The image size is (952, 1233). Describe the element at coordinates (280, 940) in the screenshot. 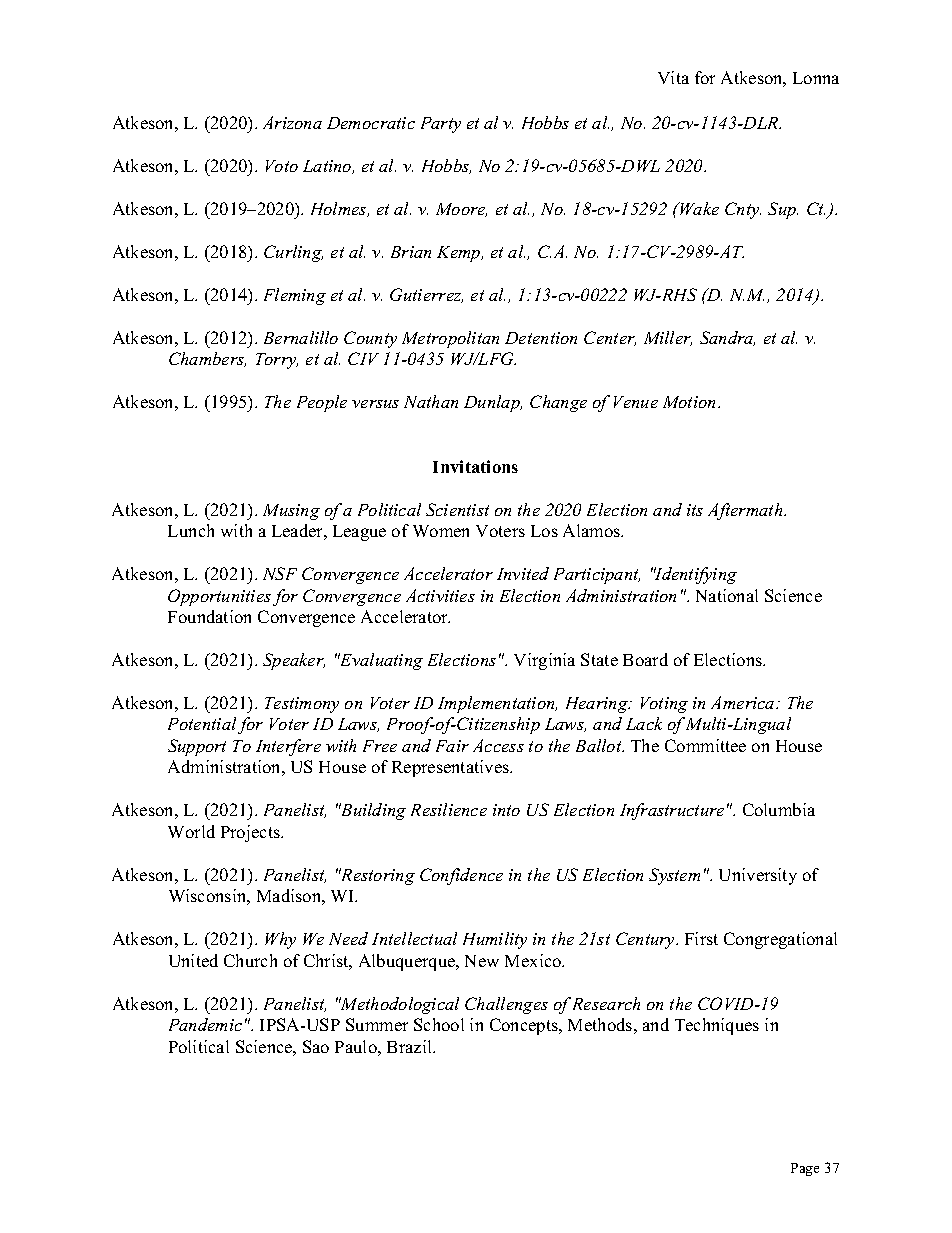

I see `Why` at that location.
